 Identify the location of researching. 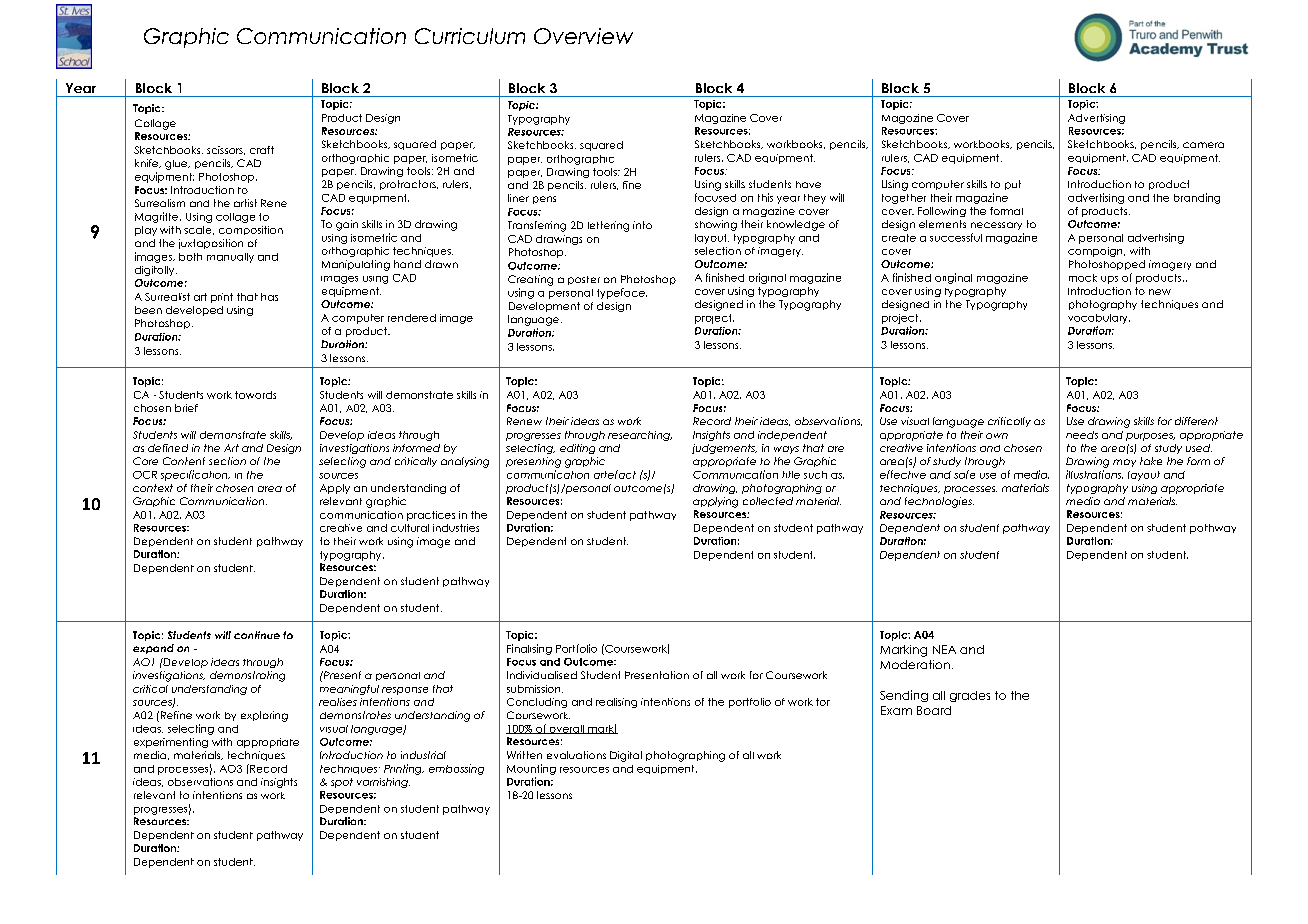
(640, 436).
